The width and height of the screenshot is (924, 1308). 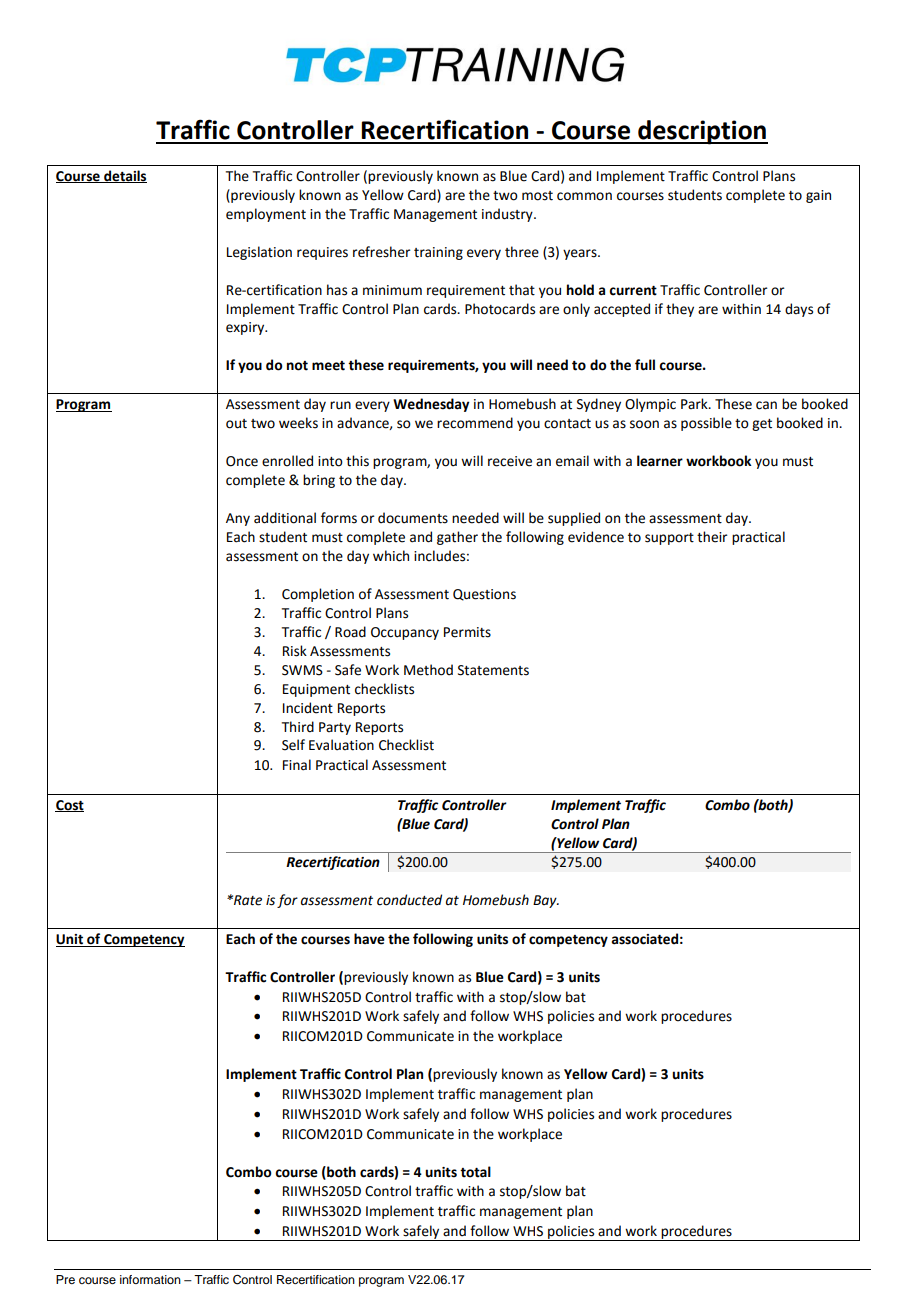 I want to click on gather, so click(x=457, y=538).
